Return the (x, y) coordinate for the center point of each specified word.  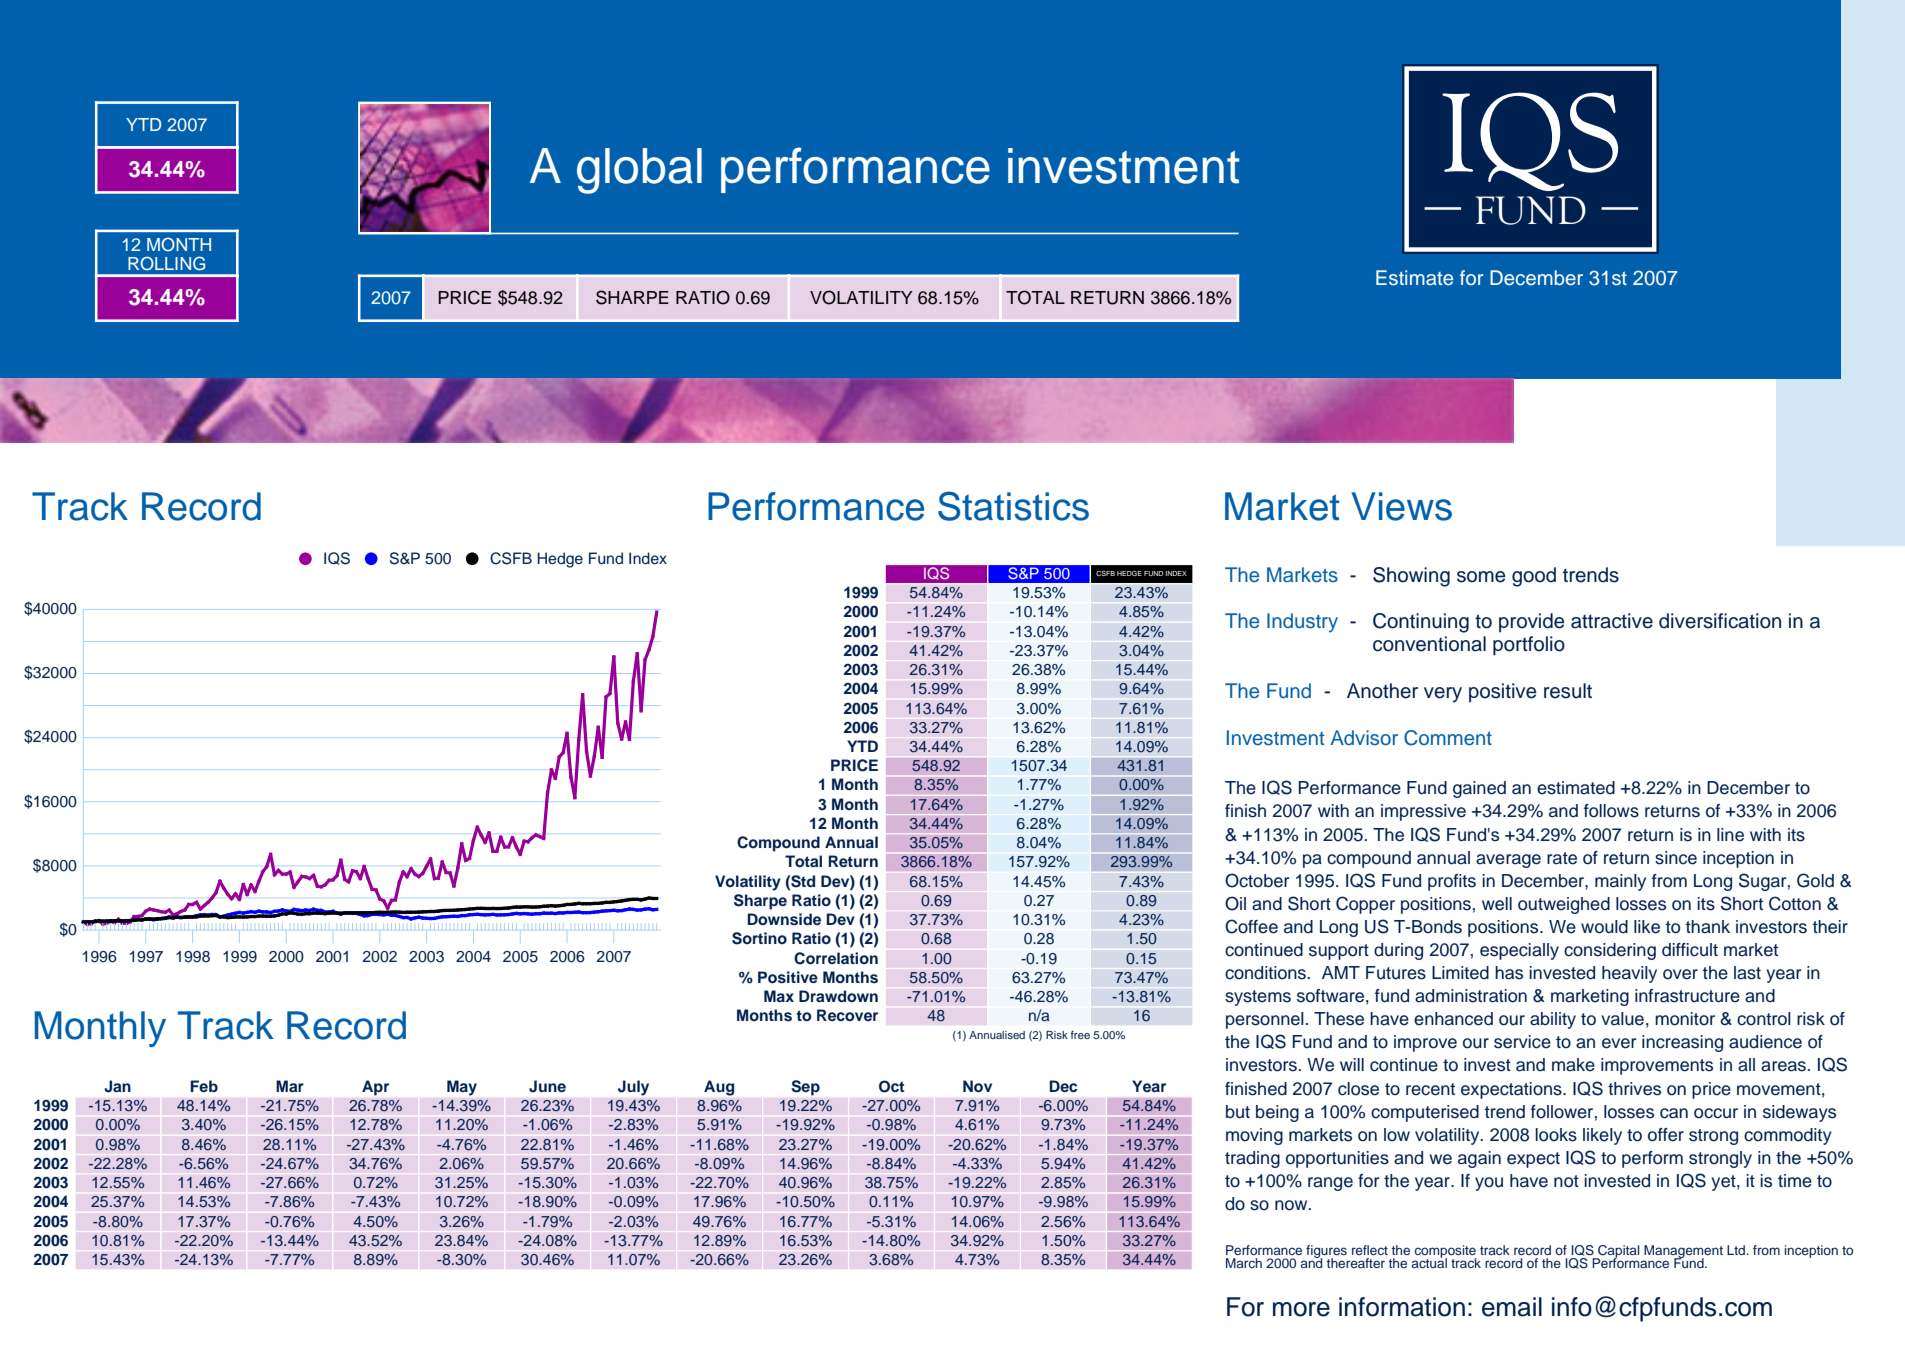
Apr (375, 1088)
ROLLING (166, 263)
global (639, 171)
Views (1401, 506)
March (1244, 1263)
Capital (1617, 1252)
